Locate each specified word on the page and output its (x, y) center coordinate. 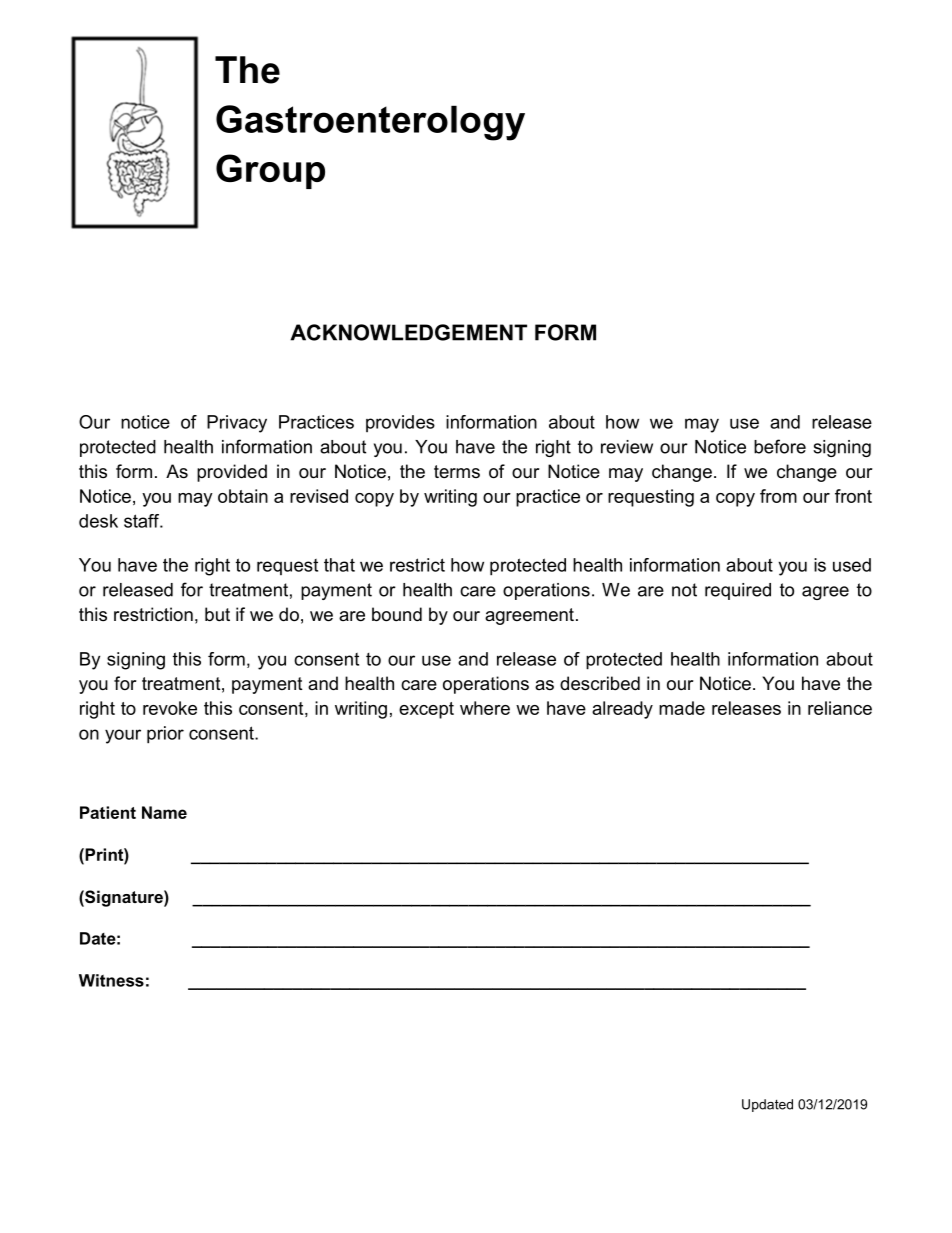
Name (164, 812)
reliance (840, 708)
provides (400, 423)
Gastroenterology (370, 123)
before (780, 446)
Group (270, 171)
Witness (111, 980)
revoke (170, 708)
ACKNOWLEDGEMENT (408, 332)
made (682, 708)
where (485, 708)
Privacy (237, 424)
